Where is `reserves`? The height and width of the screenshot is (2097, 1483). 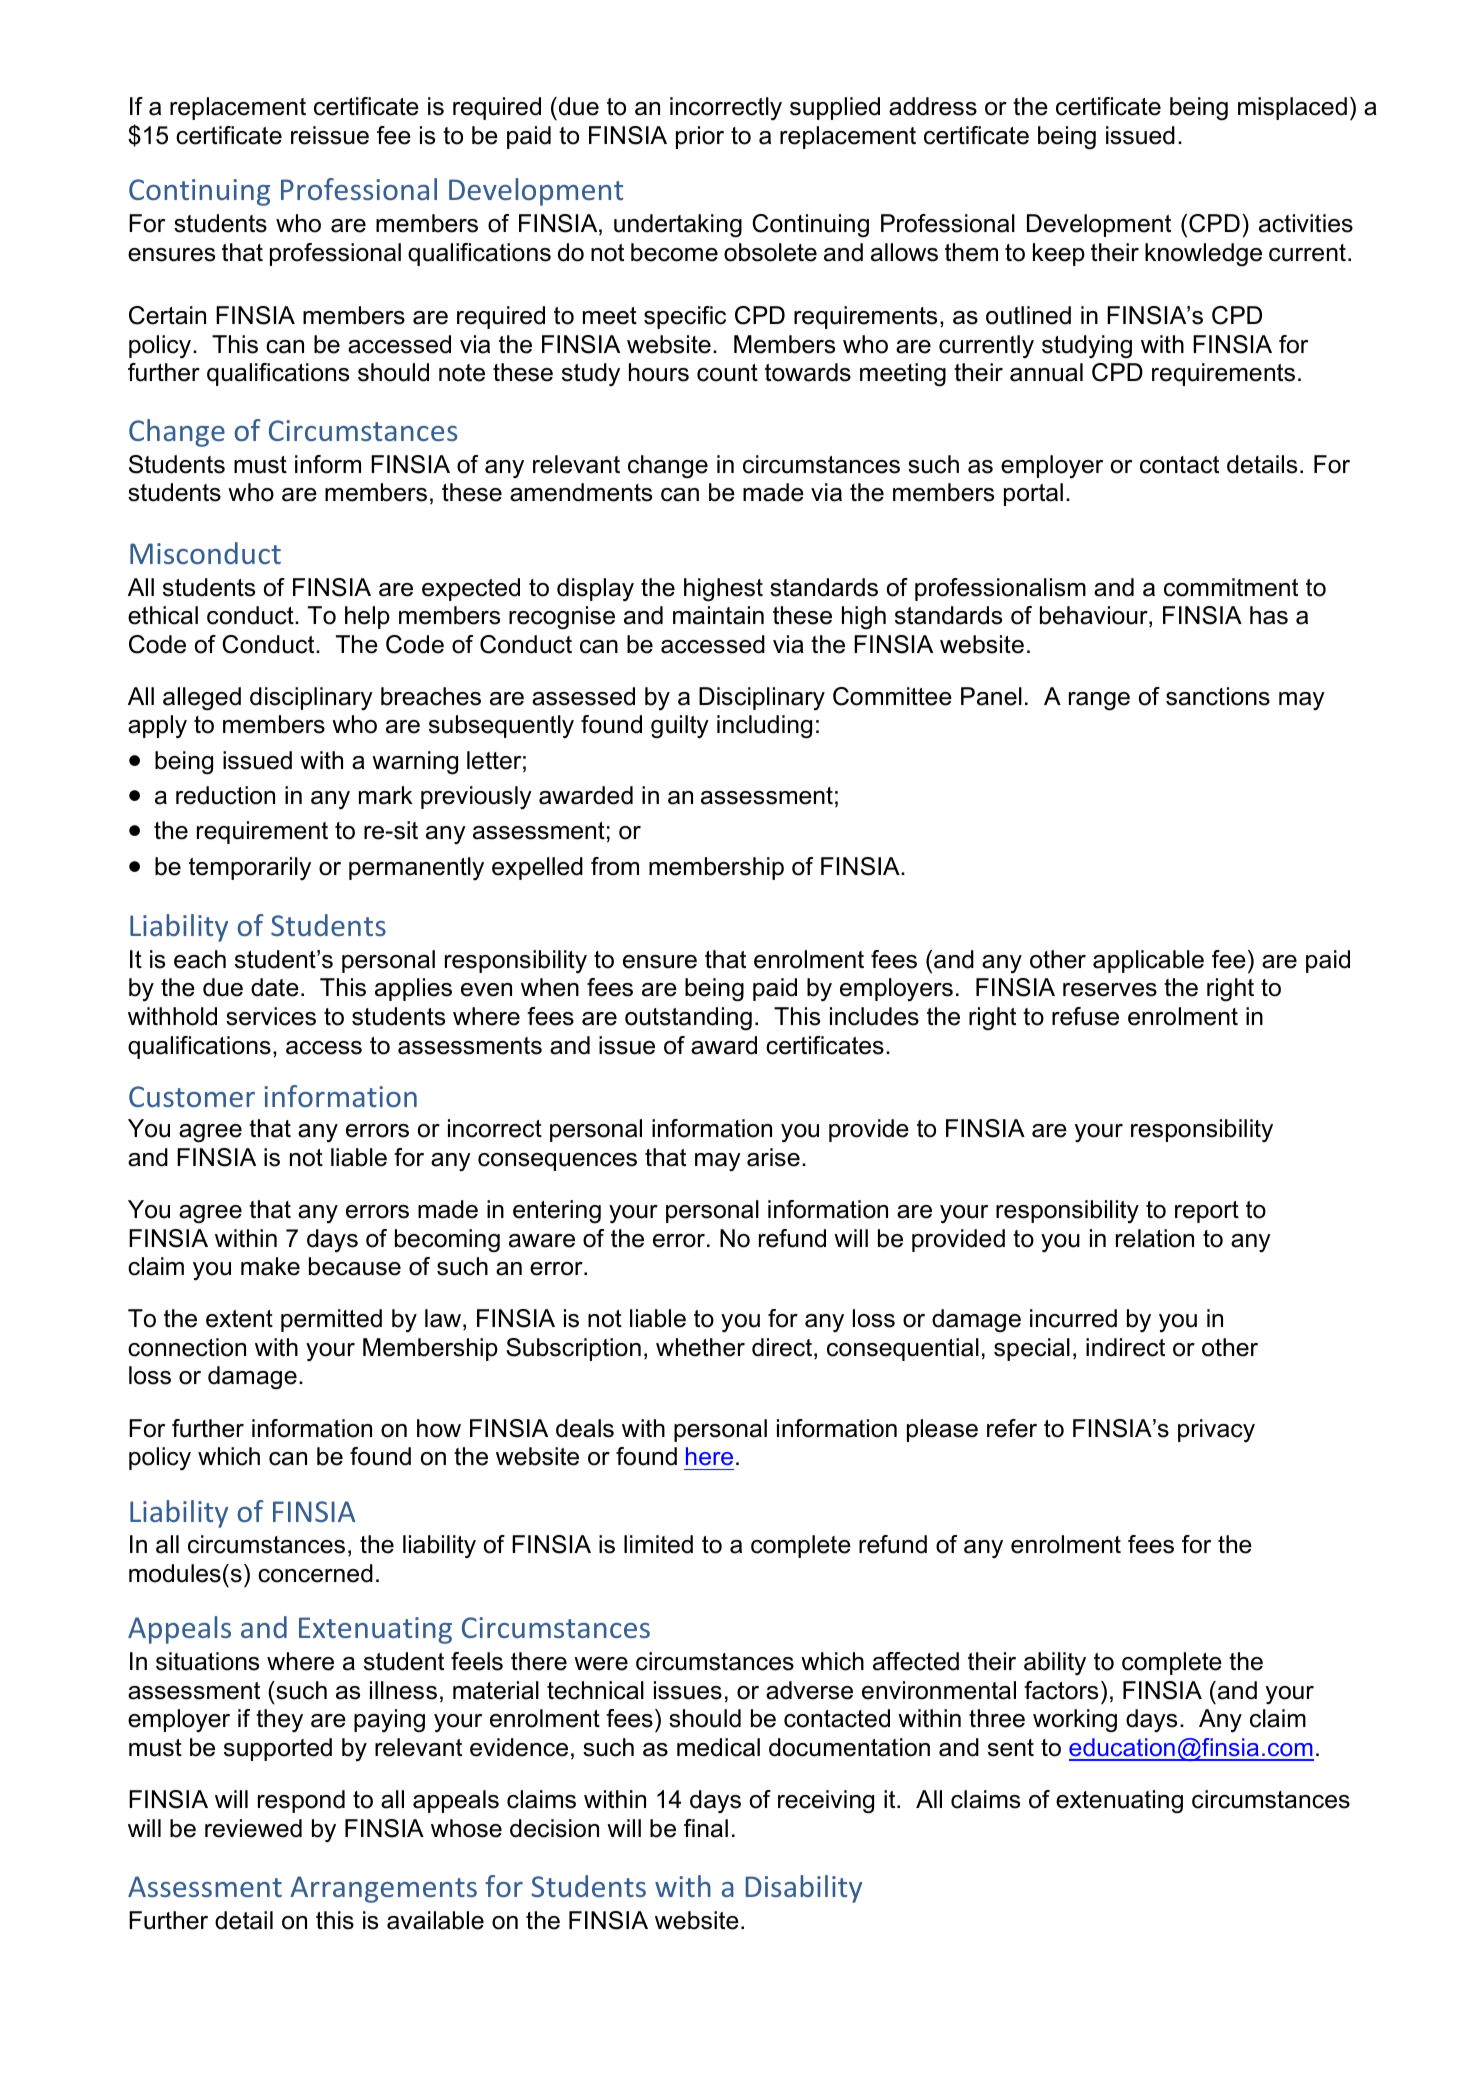 reserves is located at coordinates (1110, 990).
